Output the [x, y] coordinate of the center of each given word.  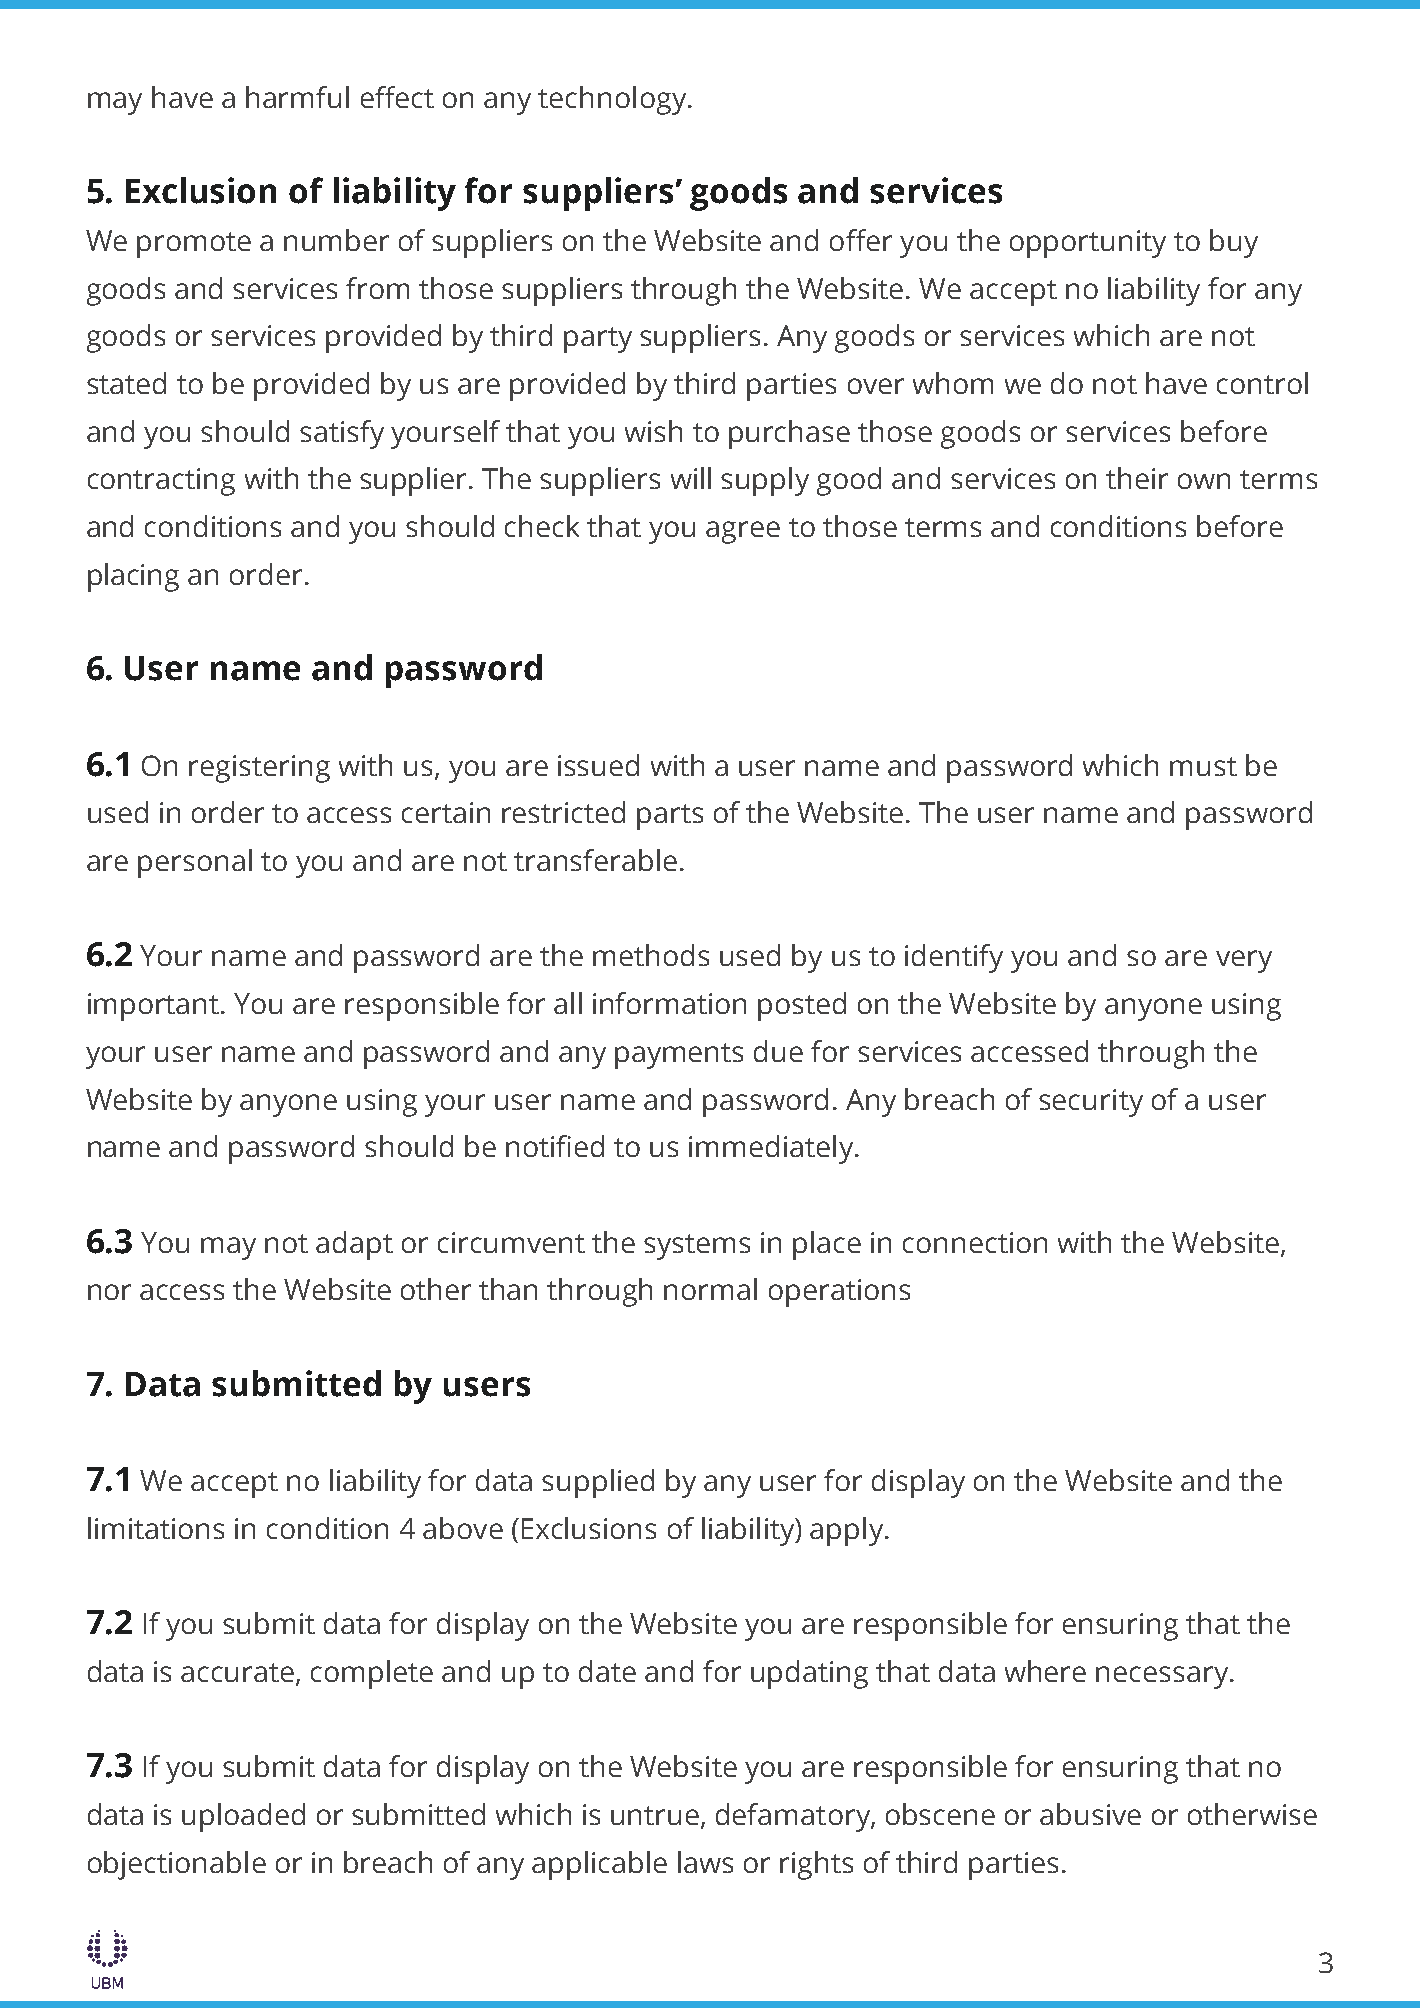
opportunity [1088, 244]
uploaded [243, 1817]
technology [612, 100]
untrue [655, 1815]
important [155, 1007]
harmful [297, 97]
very [1244, 961]
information [669, 1003]
